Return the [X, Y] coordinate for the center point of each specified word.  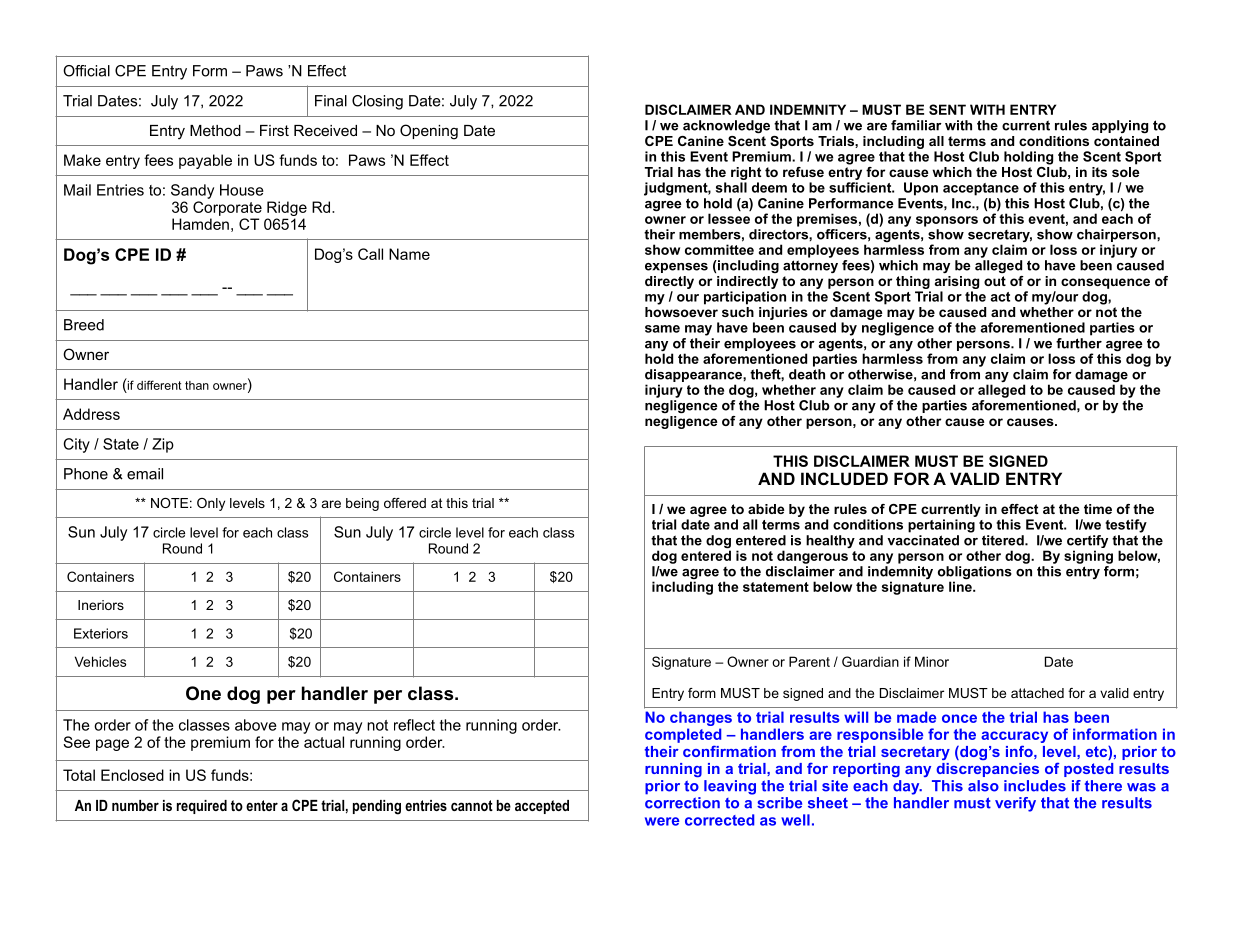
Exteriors [101, 633]
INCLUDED [844, 478]
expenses [676, 268]
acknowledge [726, 126]
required [202, 807]
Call [370, 254]
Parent [809, 661]
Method [215, 130]
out [995, 281]
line [961, 586]
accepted [542, 807]
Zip [163, 445]
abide [766, 509]
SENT [947, 109]
